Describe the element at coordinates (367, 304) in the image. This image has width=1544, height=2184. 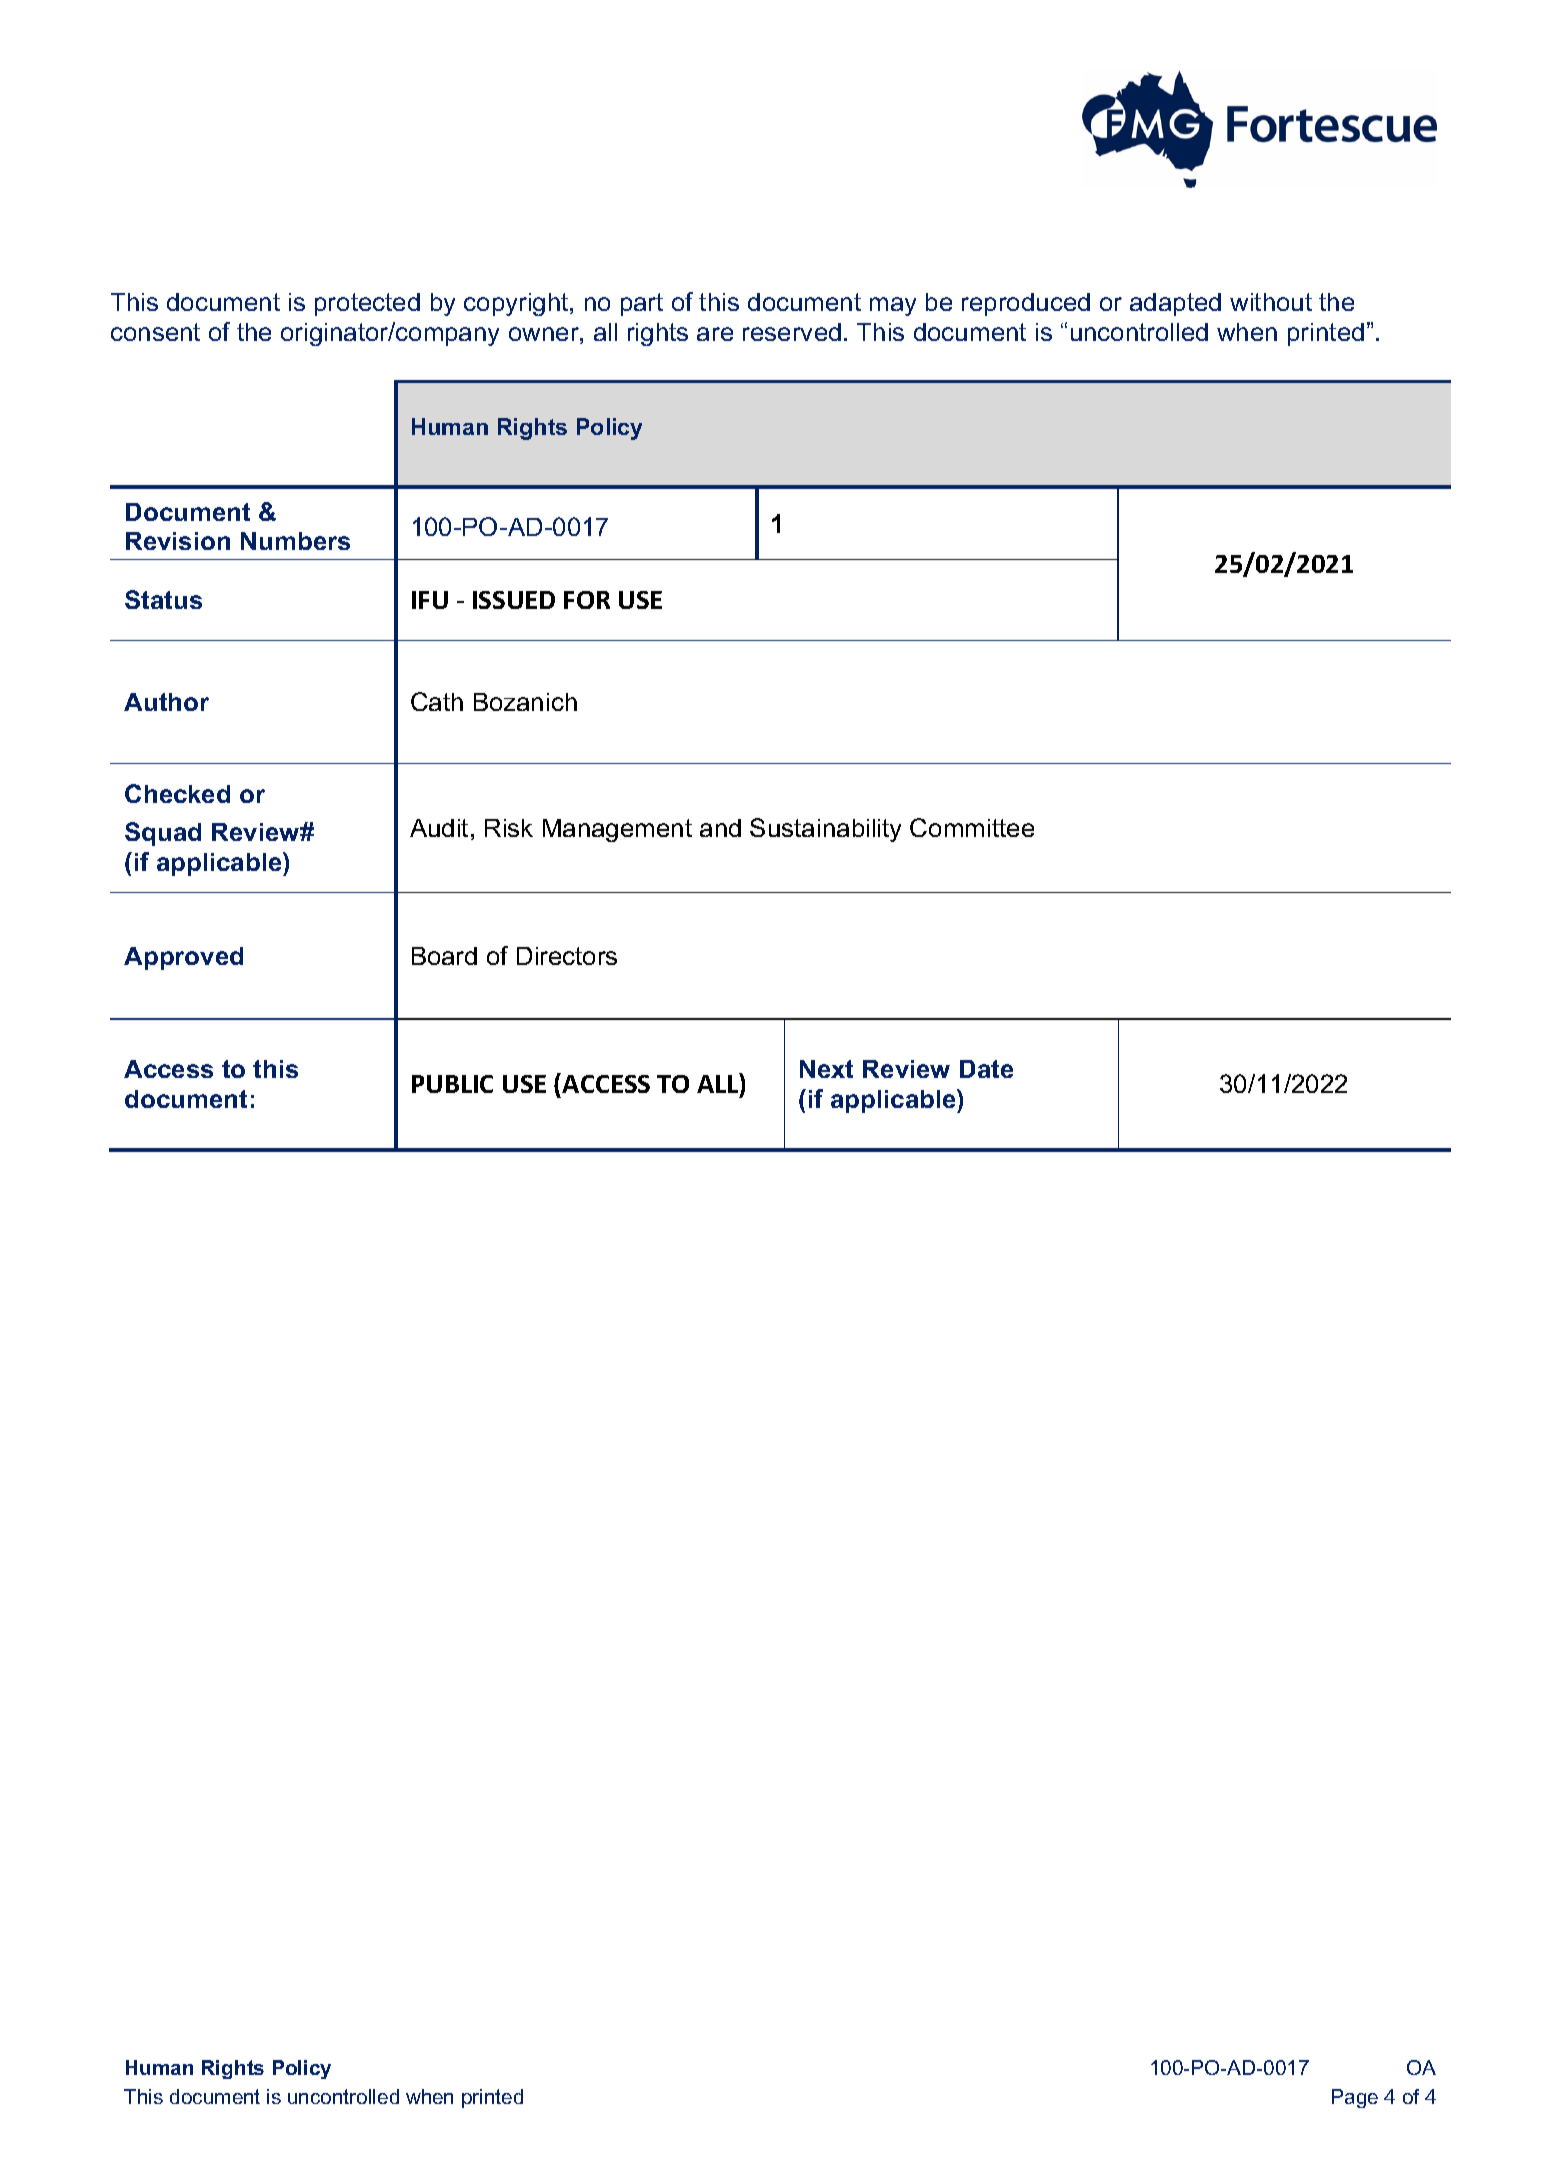
I see `protected` at that location.
